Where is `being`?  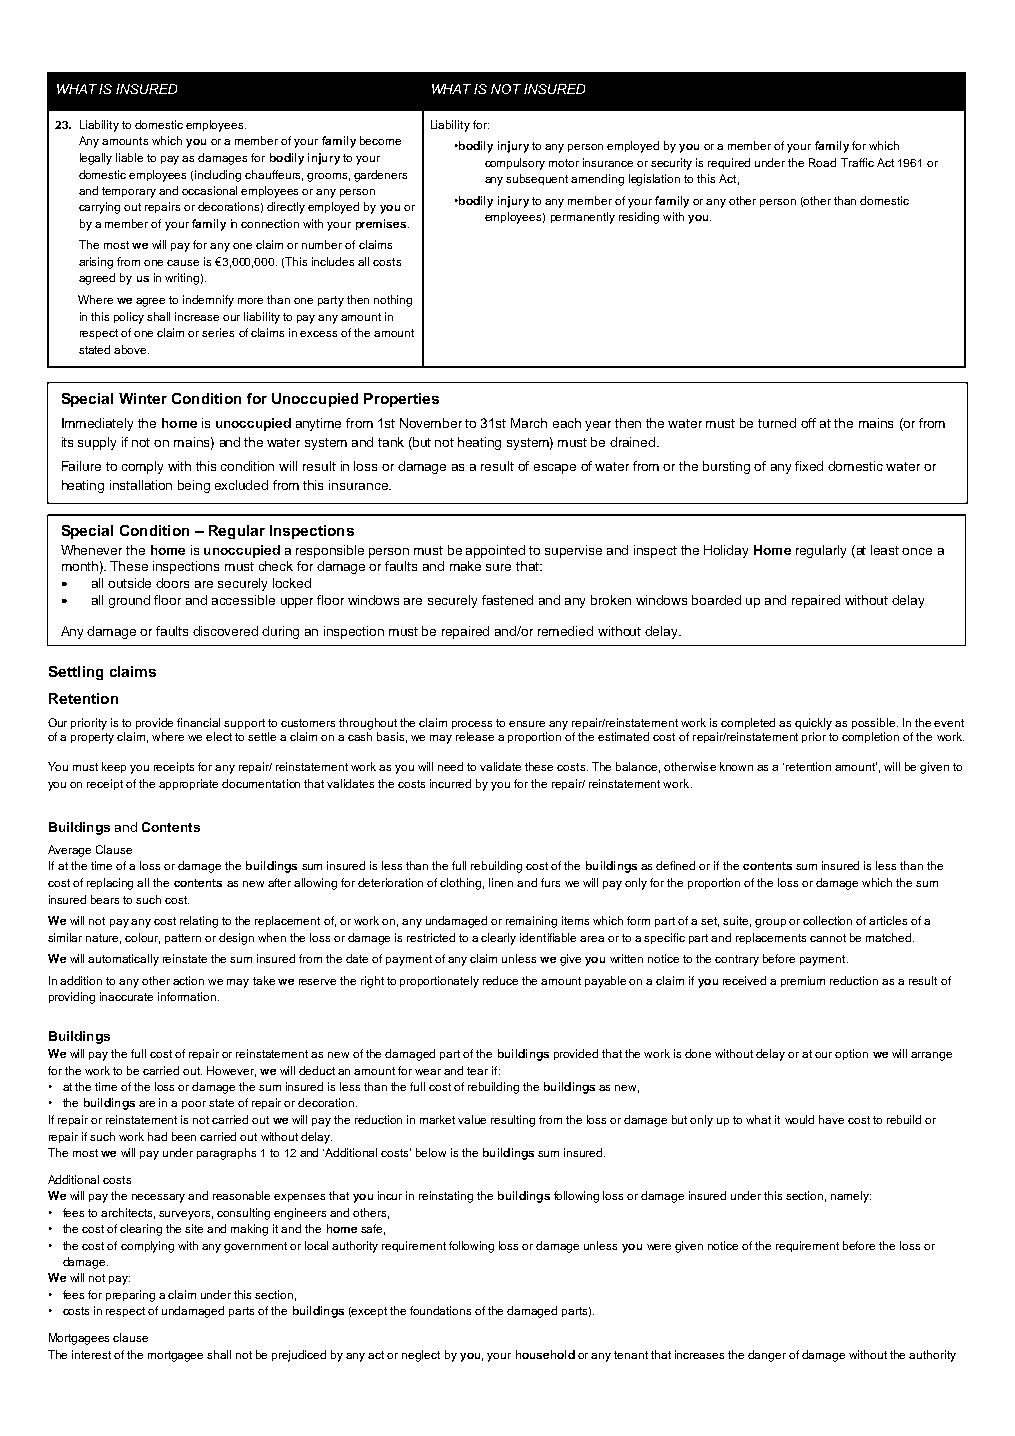
being is located at coordinates (194, 486).
